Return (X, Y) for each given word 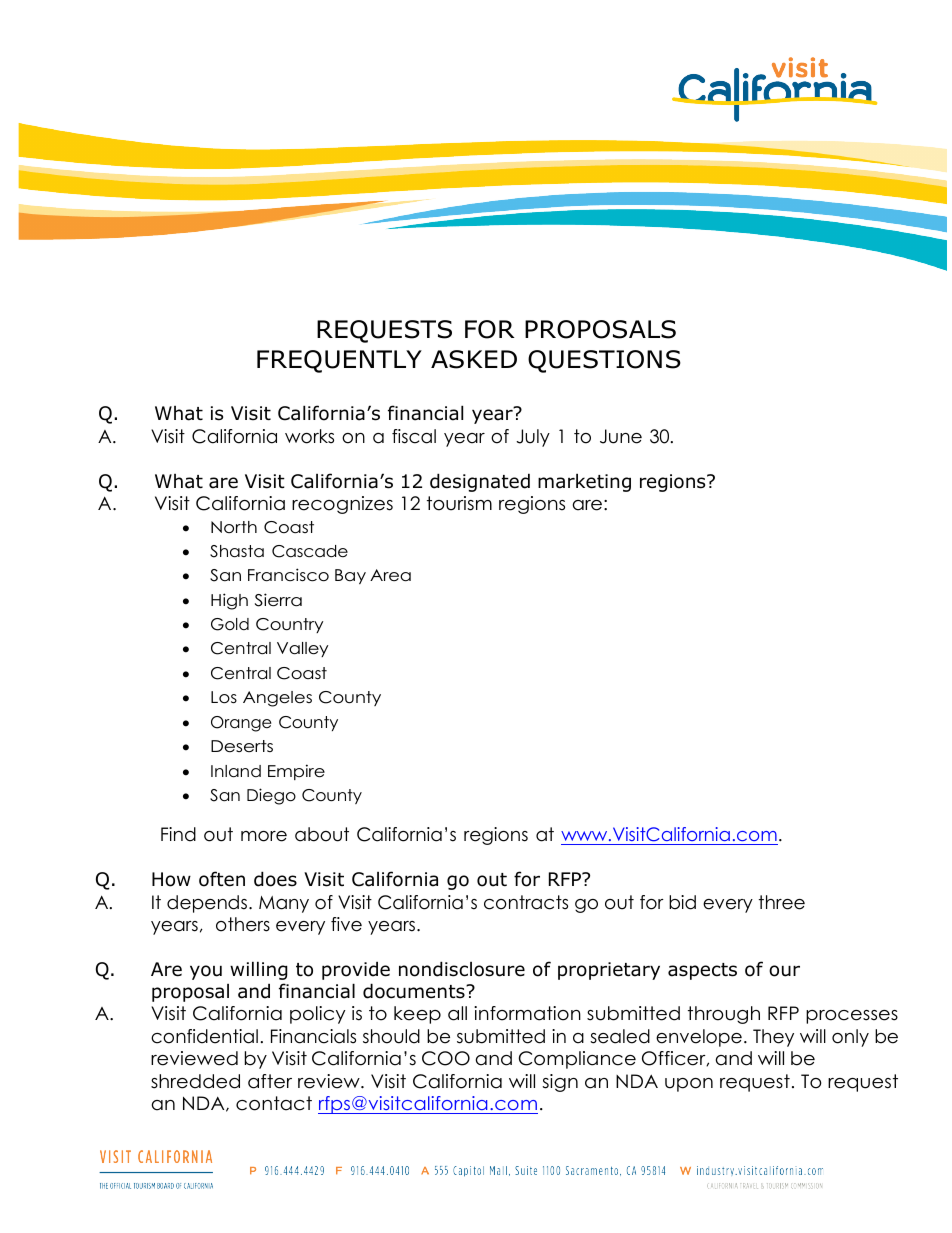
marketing (584, 482)
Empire (296, 772)
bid (682, 902)
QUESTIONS (604, 361)
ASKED (474, 359)
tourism (459, 503)
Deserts (242, 746)
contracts (526, 902)
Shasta (237, 551)
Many (284, 904)
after (270, 1081)
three (782, 902)
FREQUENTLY (339, 361)
